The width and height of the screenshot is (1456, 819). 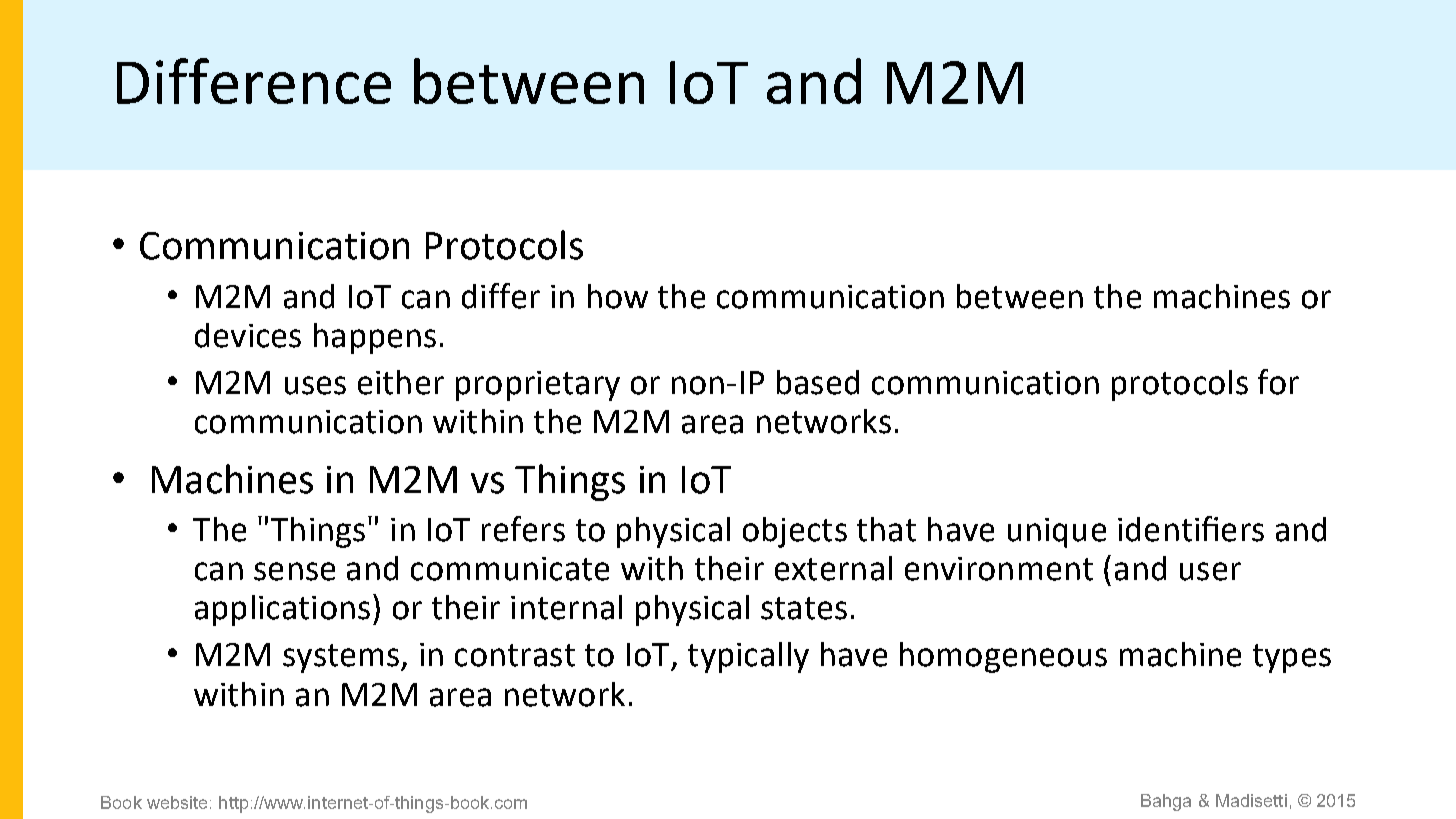 What do you see at coordinates (1057, 533) in the screenshot?
I see `unique` at bounding box center [1057, 533].
